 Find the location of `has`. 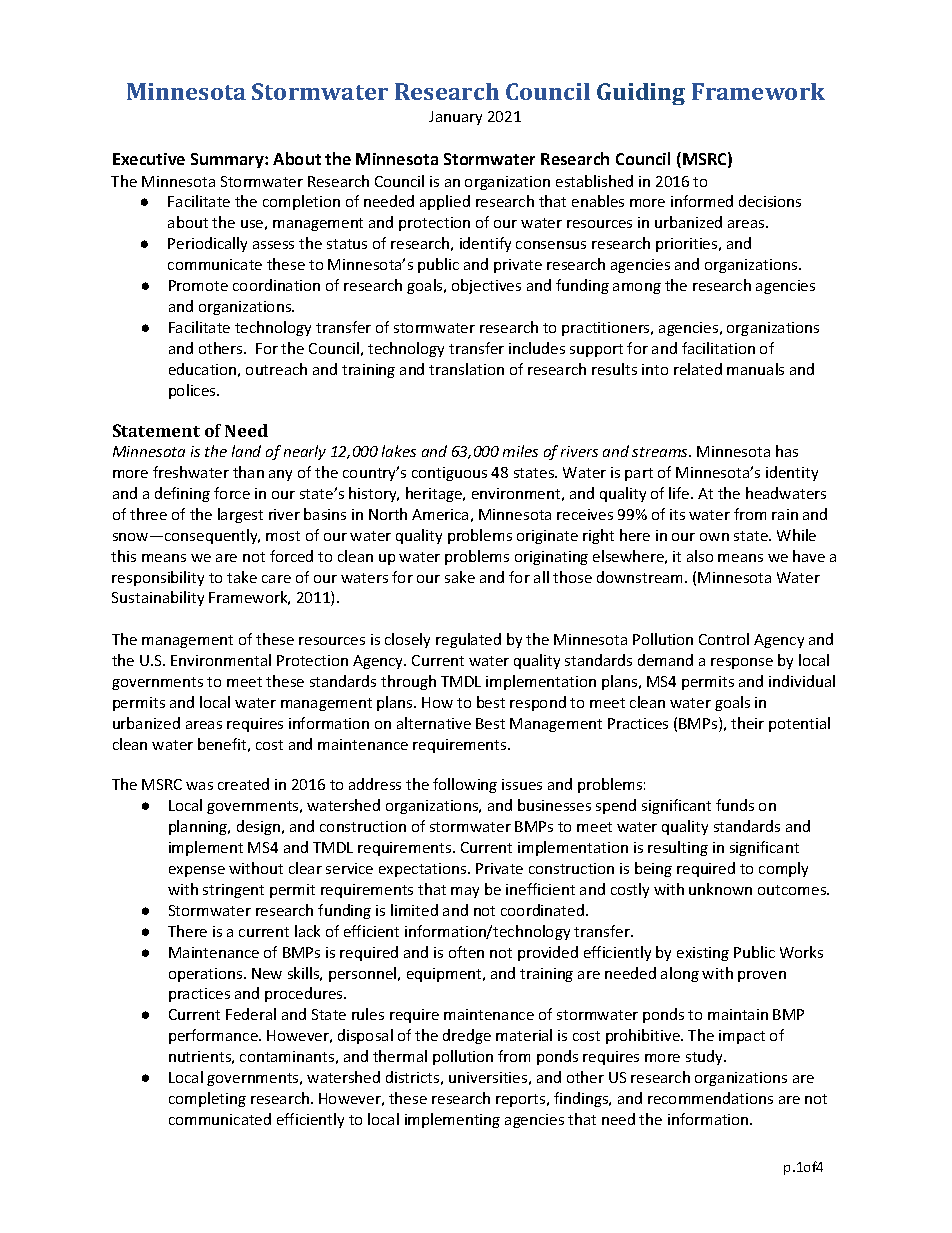

has is located at coordinates (787, 451).
